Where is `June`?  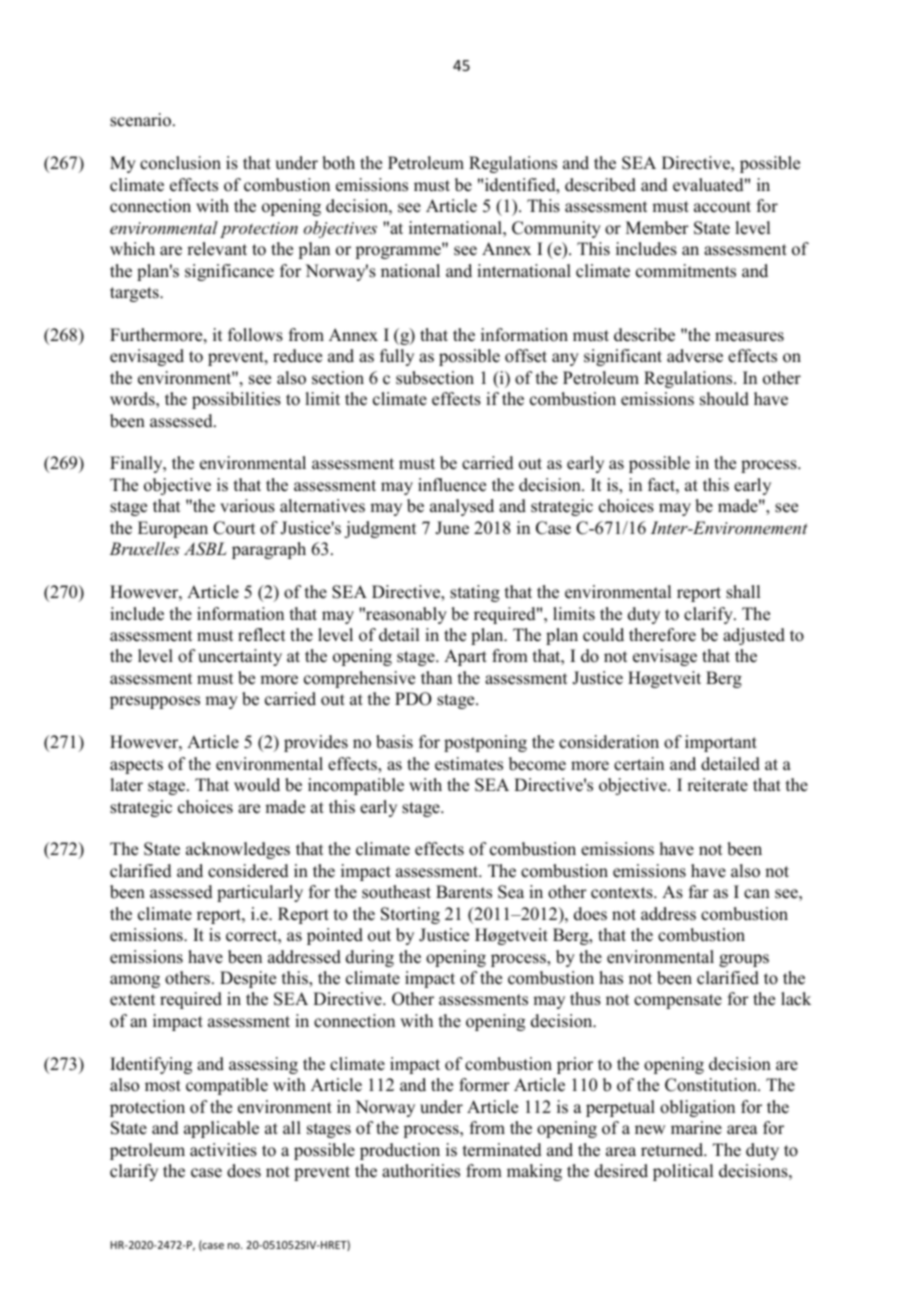 June is located at coordinates (452, 528).
